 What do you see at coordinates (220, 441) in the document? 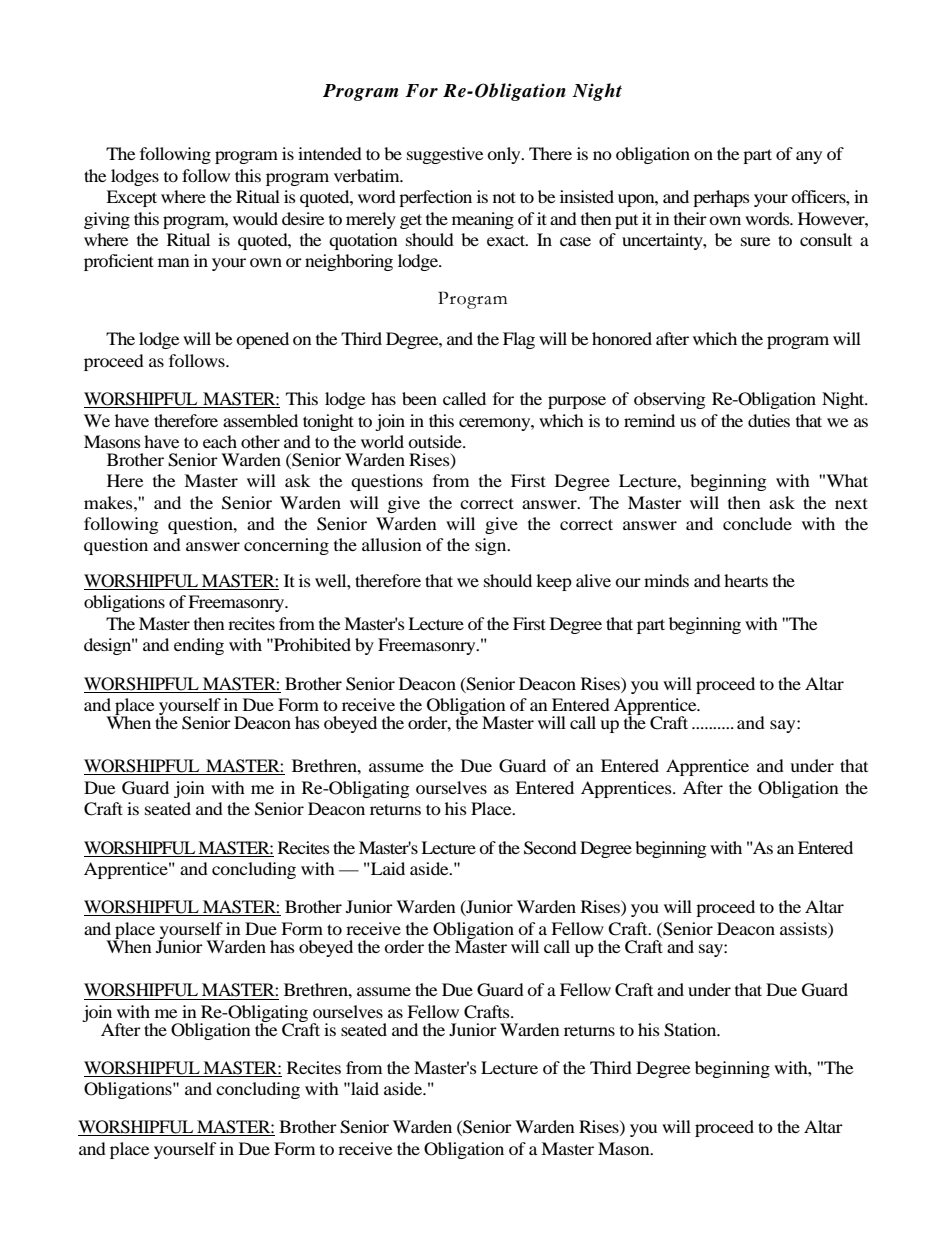
I see `each` at bounding box center [220, 441].
